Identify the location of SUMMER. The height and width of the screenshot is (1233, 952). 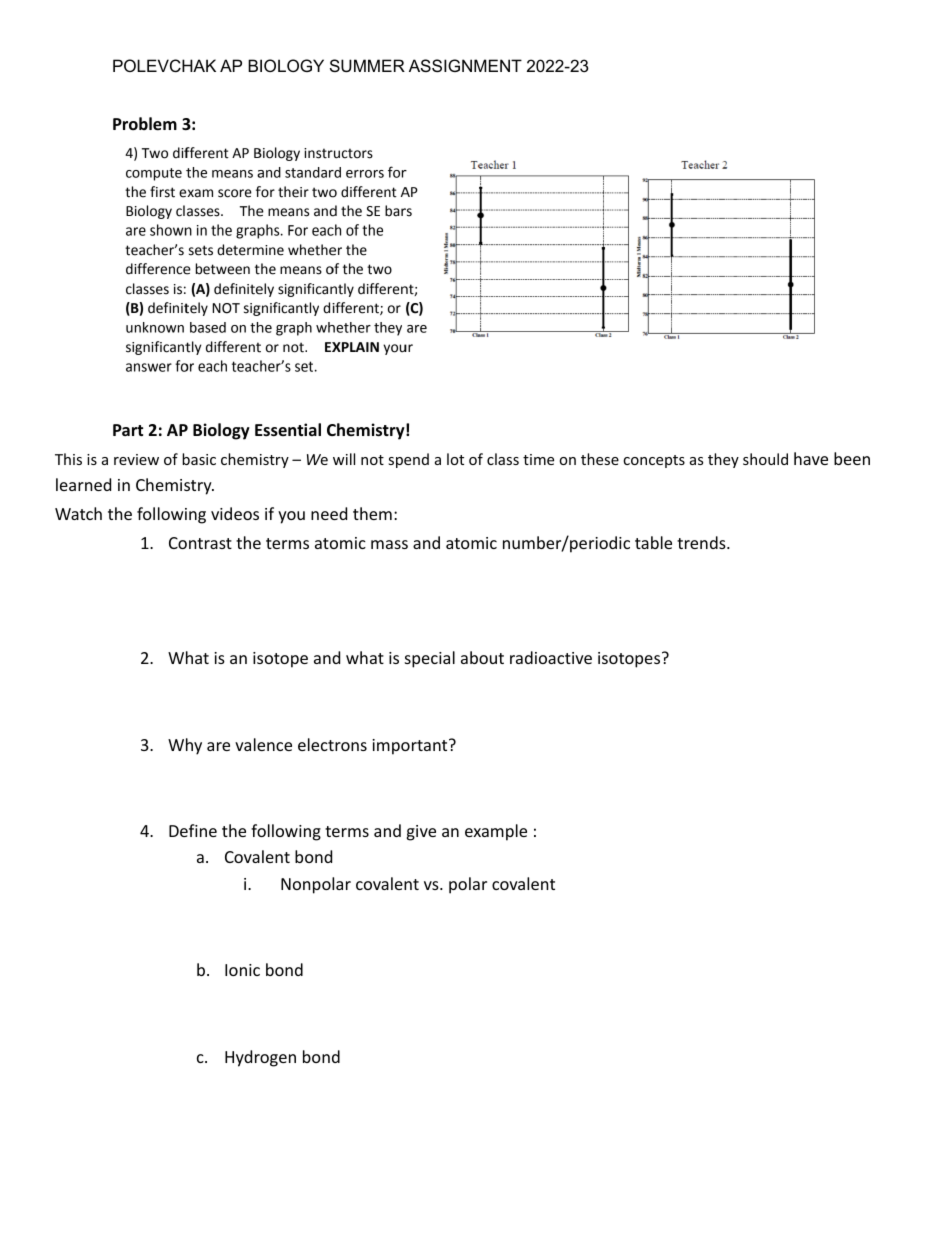
(367, 65).
